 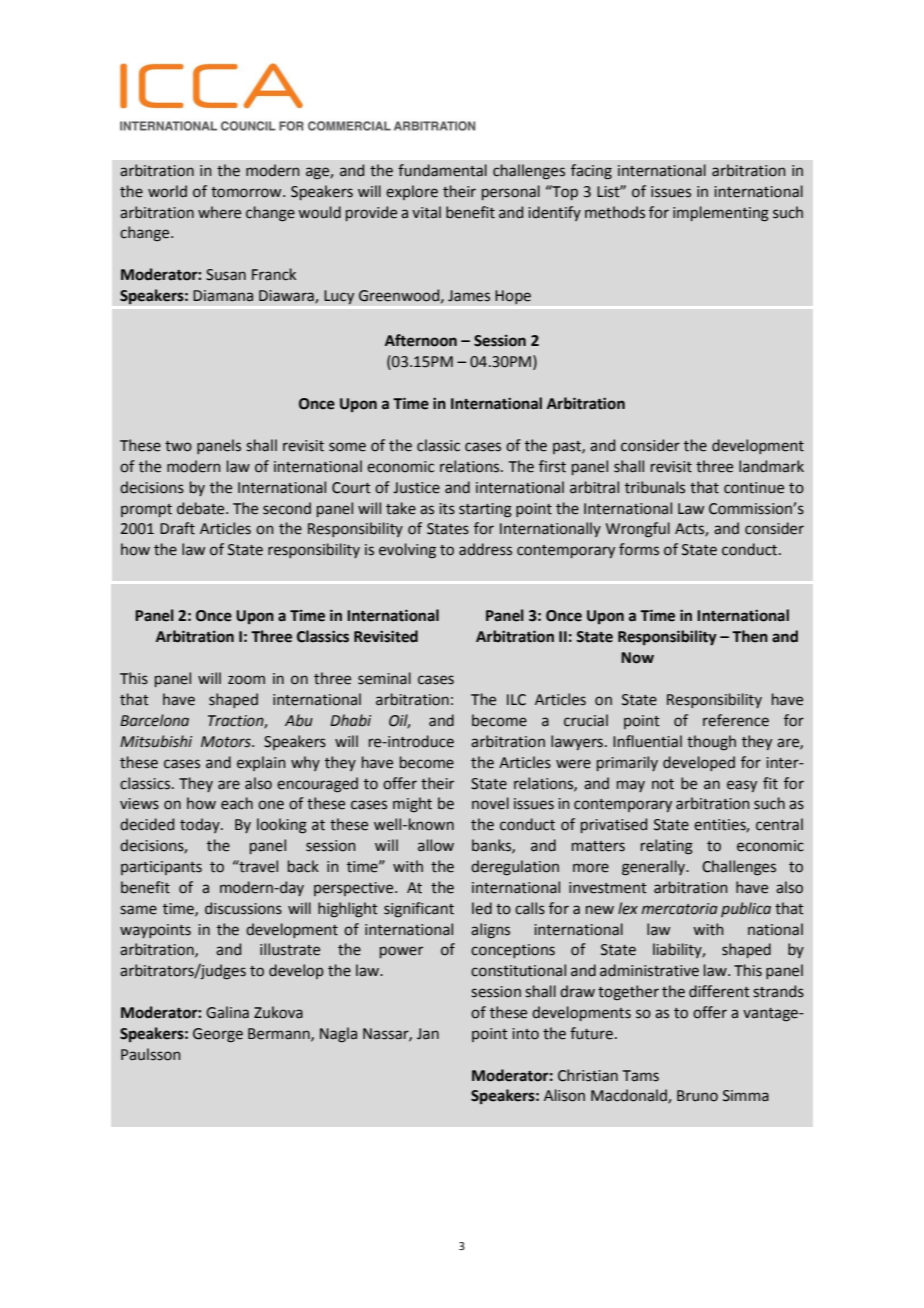 What do you see at coordinates (219, 212) in the image?
I see `where` at bounding box center [219, 212].
